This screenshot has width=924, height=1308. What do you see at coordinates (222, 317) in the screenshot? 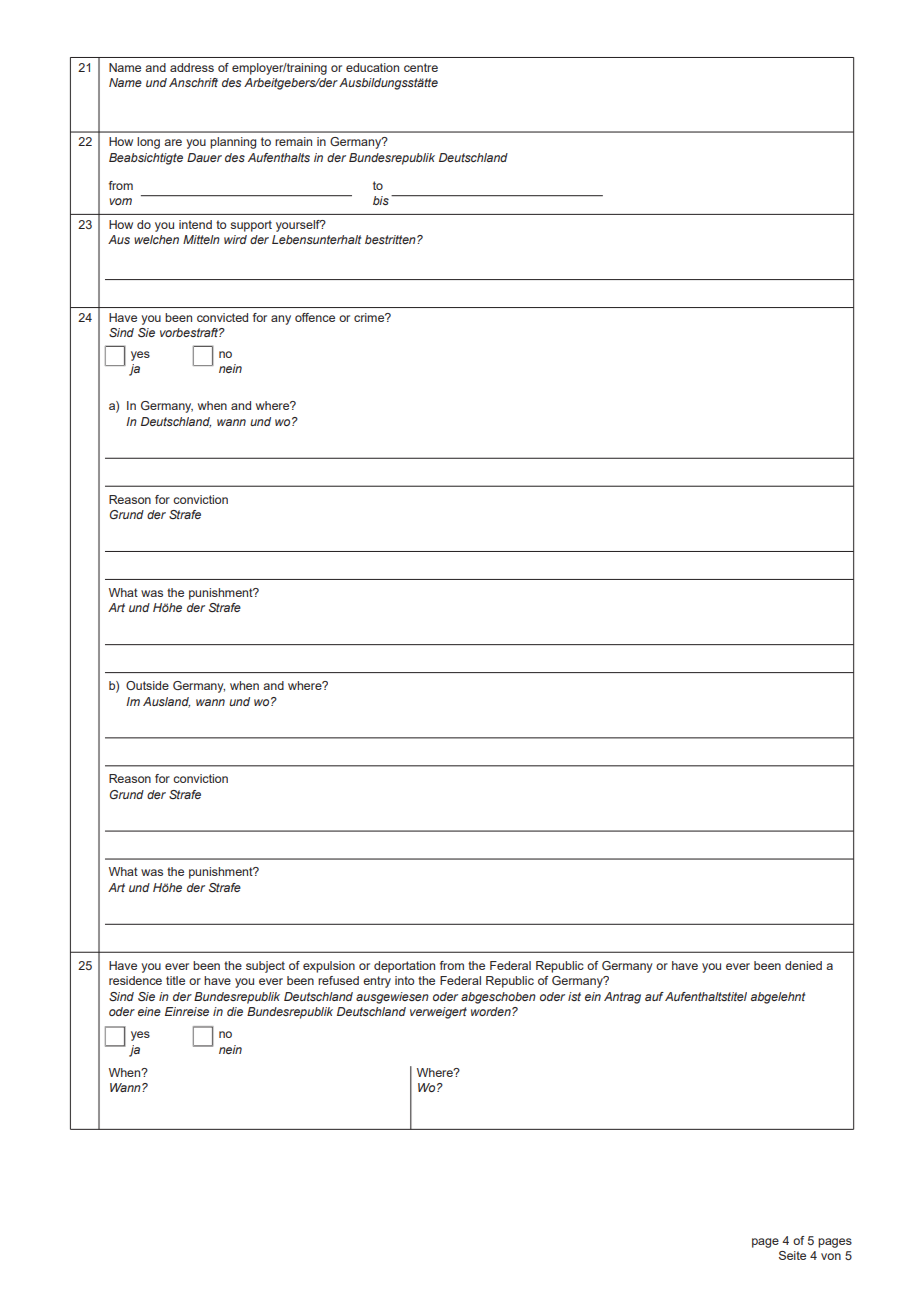
I see `convicted` at bounding box center [222, 317].
